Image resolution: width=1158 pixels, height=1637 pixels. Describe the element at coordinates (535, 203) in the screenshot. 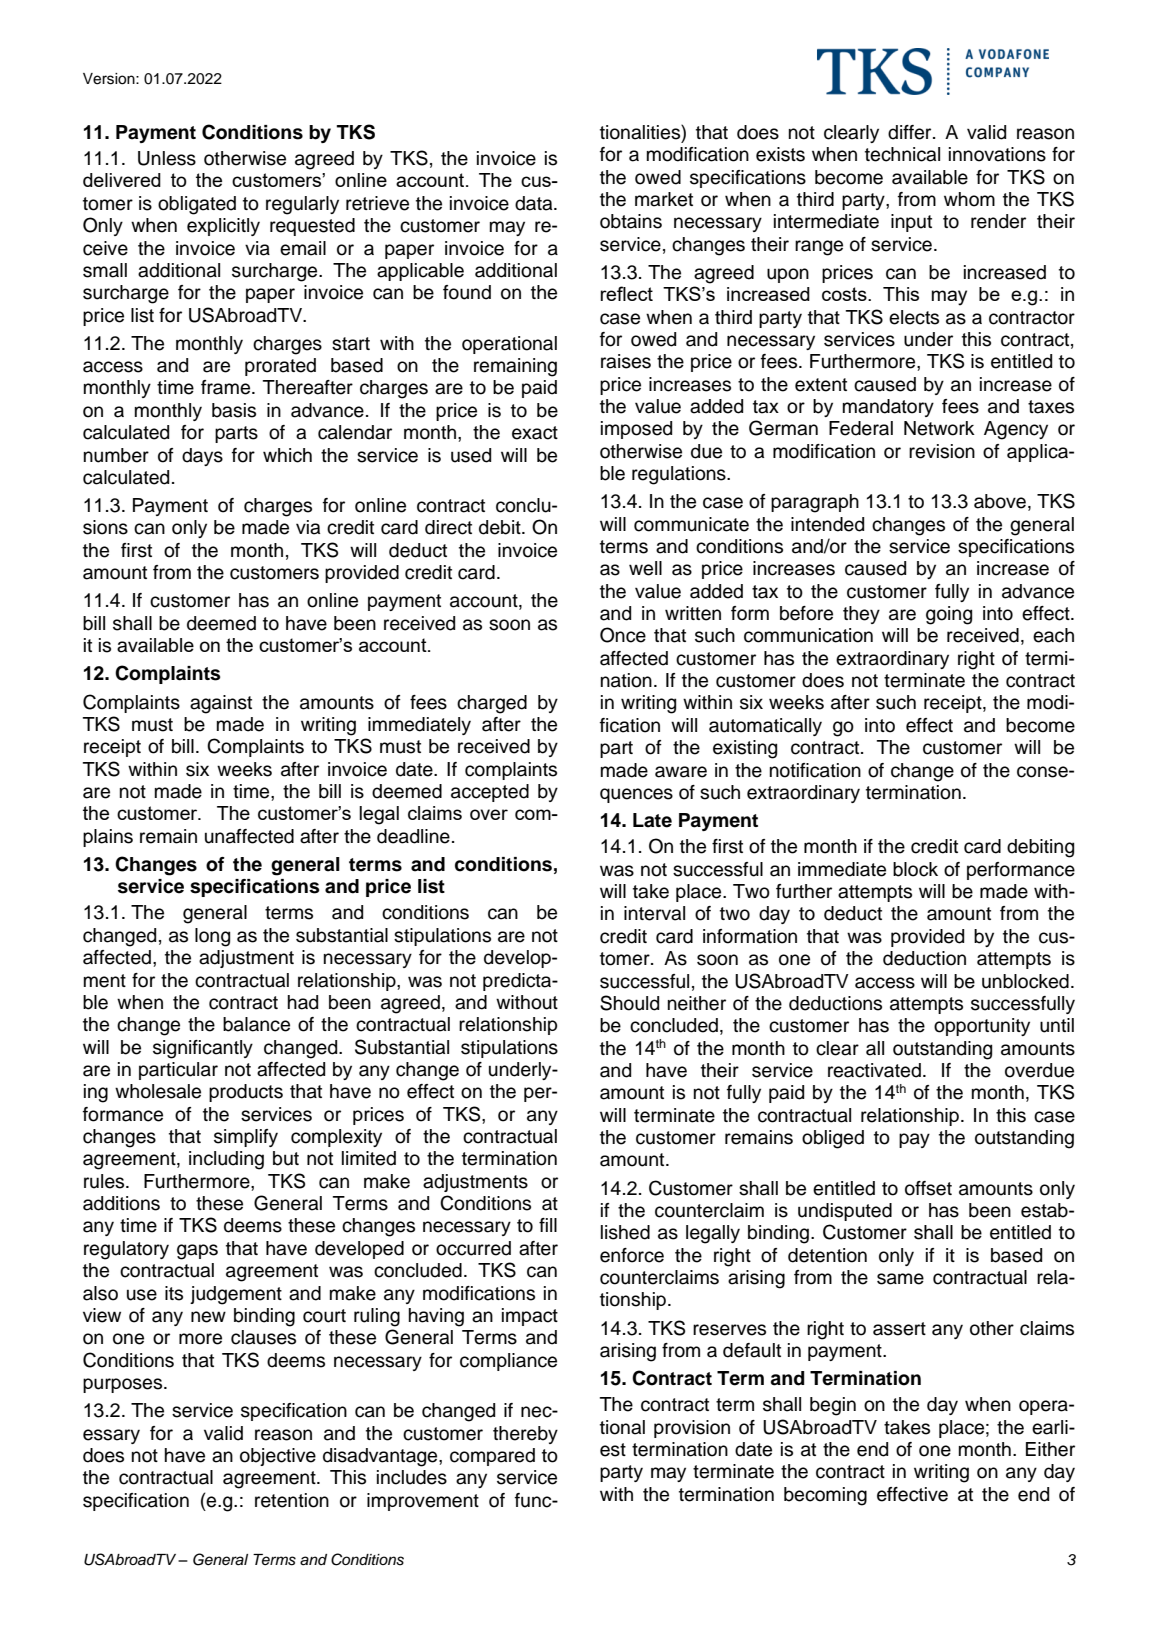

I see `data` at that location.
